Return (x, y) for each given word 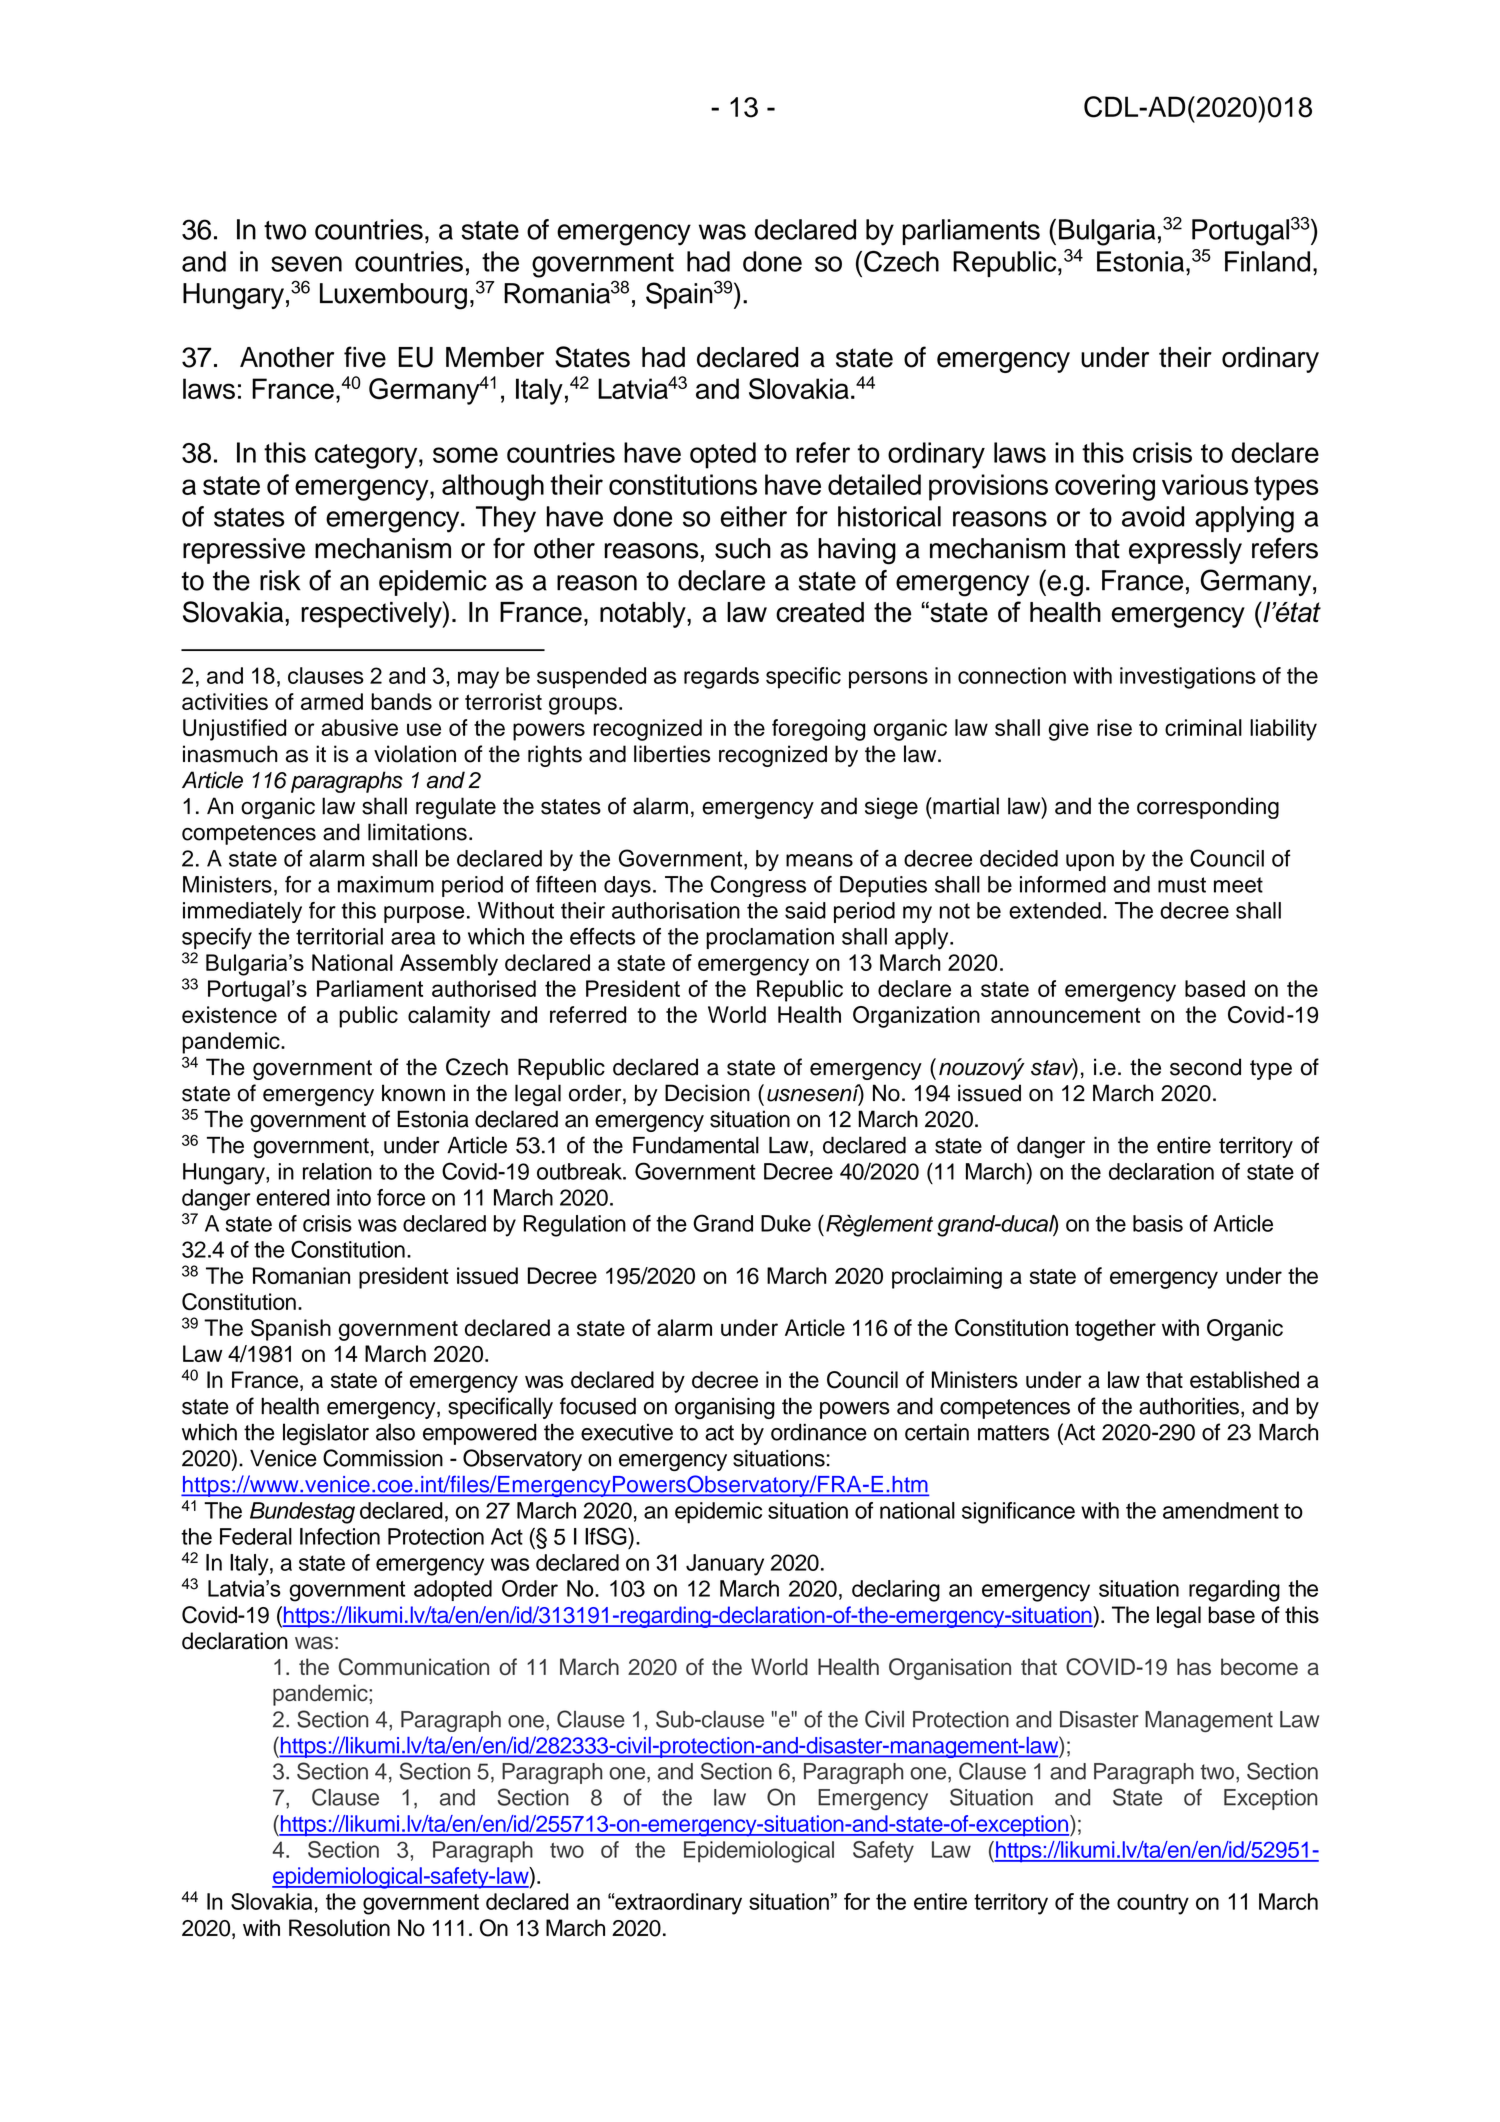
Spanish (291, 1330)
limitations (417, 832)
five (365, 357)
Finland (1267, 261)
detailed (874, 484)
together (1115, 1330)
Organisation (950, 1669)
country (1153, 1904)
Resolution (339, 1928)
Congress (758, 886)
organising (725, 1408)
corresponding (1208, 808)
